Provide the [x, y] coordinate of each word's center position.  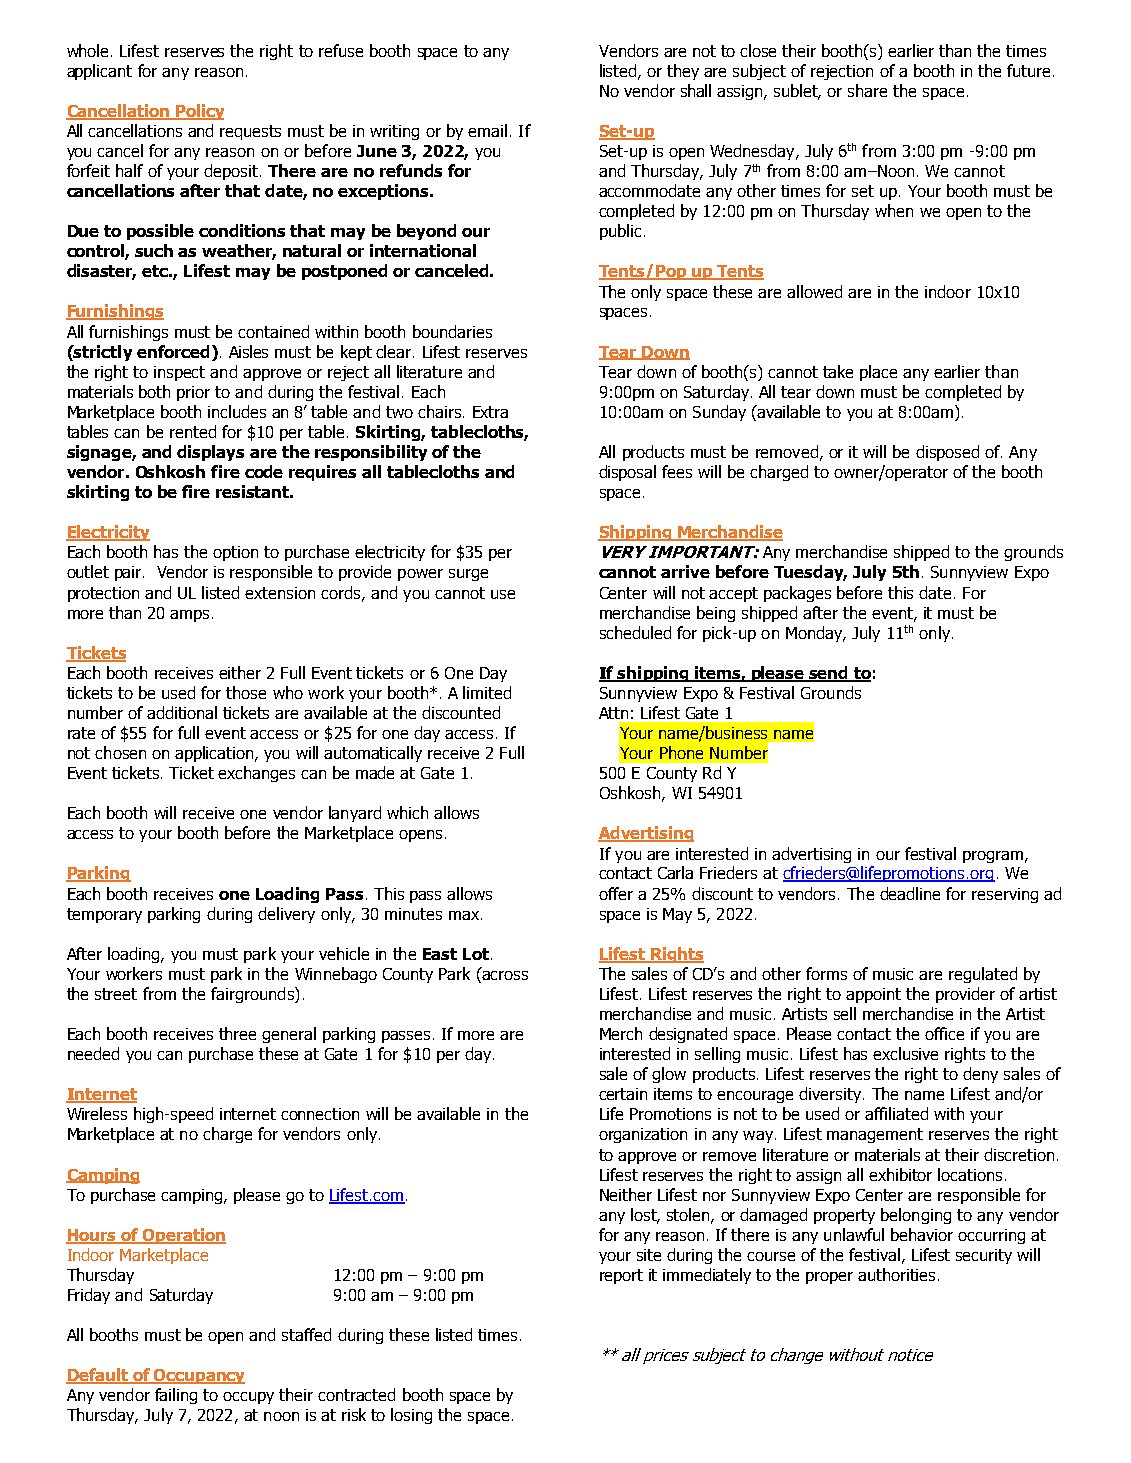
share [867, 90]
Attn [613, 713]
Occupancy [198, 1376]
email [487, 130]
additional [182, 712]
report [621, 1276]
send [828, 674]
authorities [896, 1274]
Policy [198, 112]
